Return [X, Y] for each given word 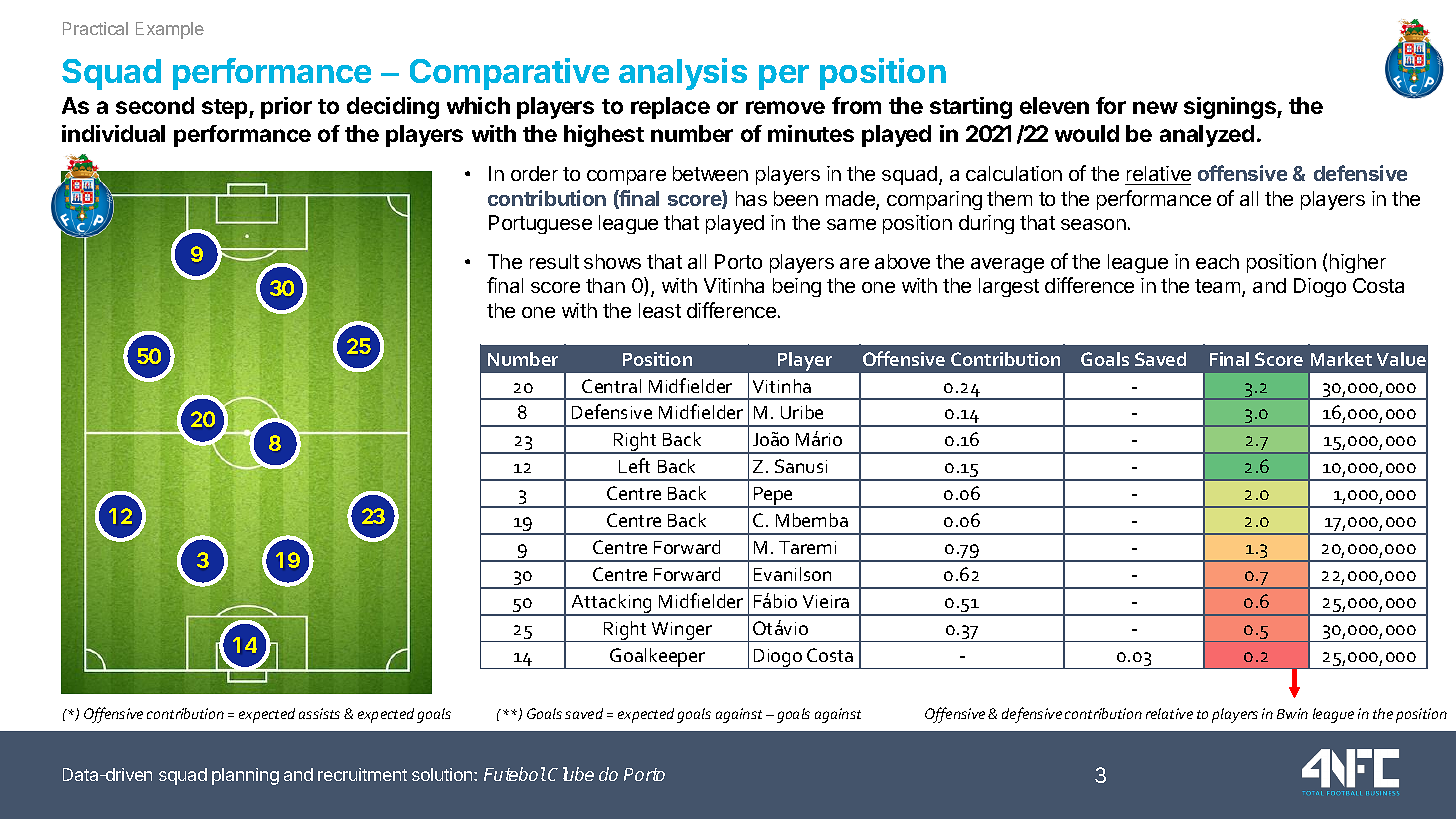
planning [245, 776]
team [1219, 287]
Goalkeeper [657, 658]
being [797, 287]
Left [634, 465]
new [1155, 107]
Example [170, 30]
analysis [683, 74]
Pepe [773, 497]
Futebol [515, 774]
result [554, 261]
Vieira [826, 601]
